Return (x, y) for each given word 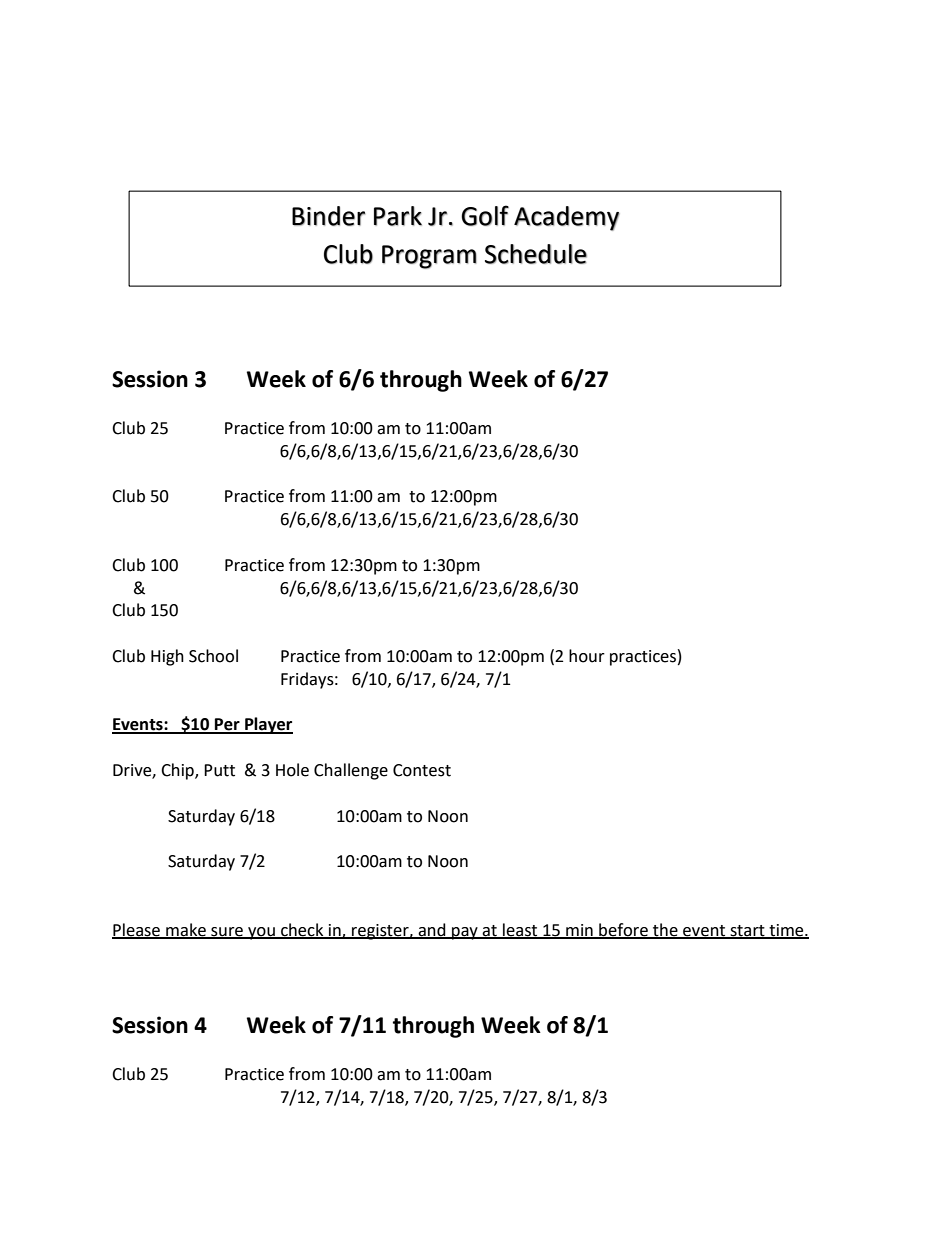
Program (429, 257)
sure (227, 932)
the (665, 930)
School (213, 656)
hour (587, 656)
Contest (422, 770)
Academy (567, 218)
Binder (329, 216)
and (432, 930)
